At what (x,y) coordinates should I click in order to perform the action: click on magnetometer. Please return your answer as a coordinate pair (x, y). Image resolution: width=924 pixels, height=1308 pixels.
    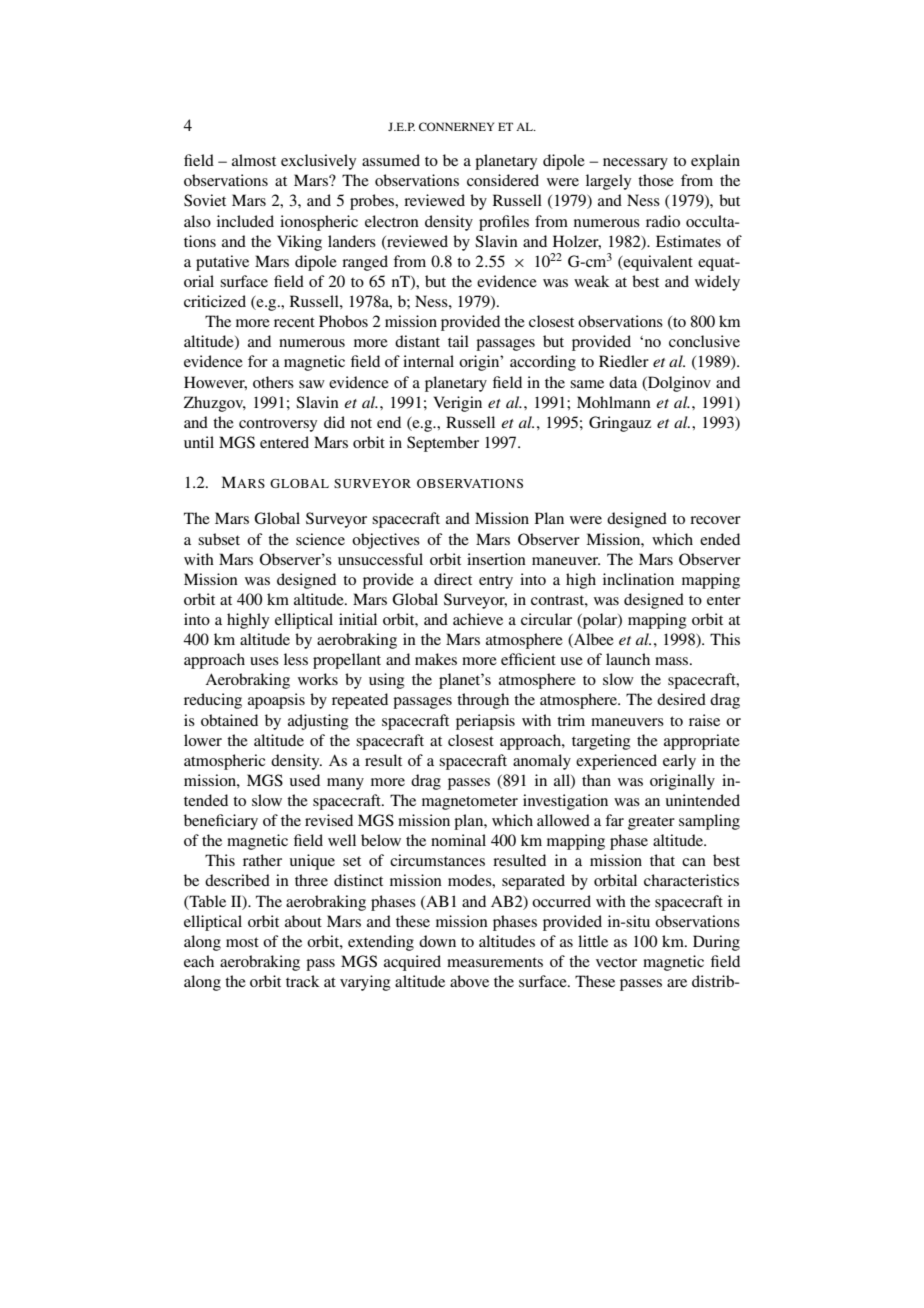
    Looking at the image, I should click on (470, 803).
